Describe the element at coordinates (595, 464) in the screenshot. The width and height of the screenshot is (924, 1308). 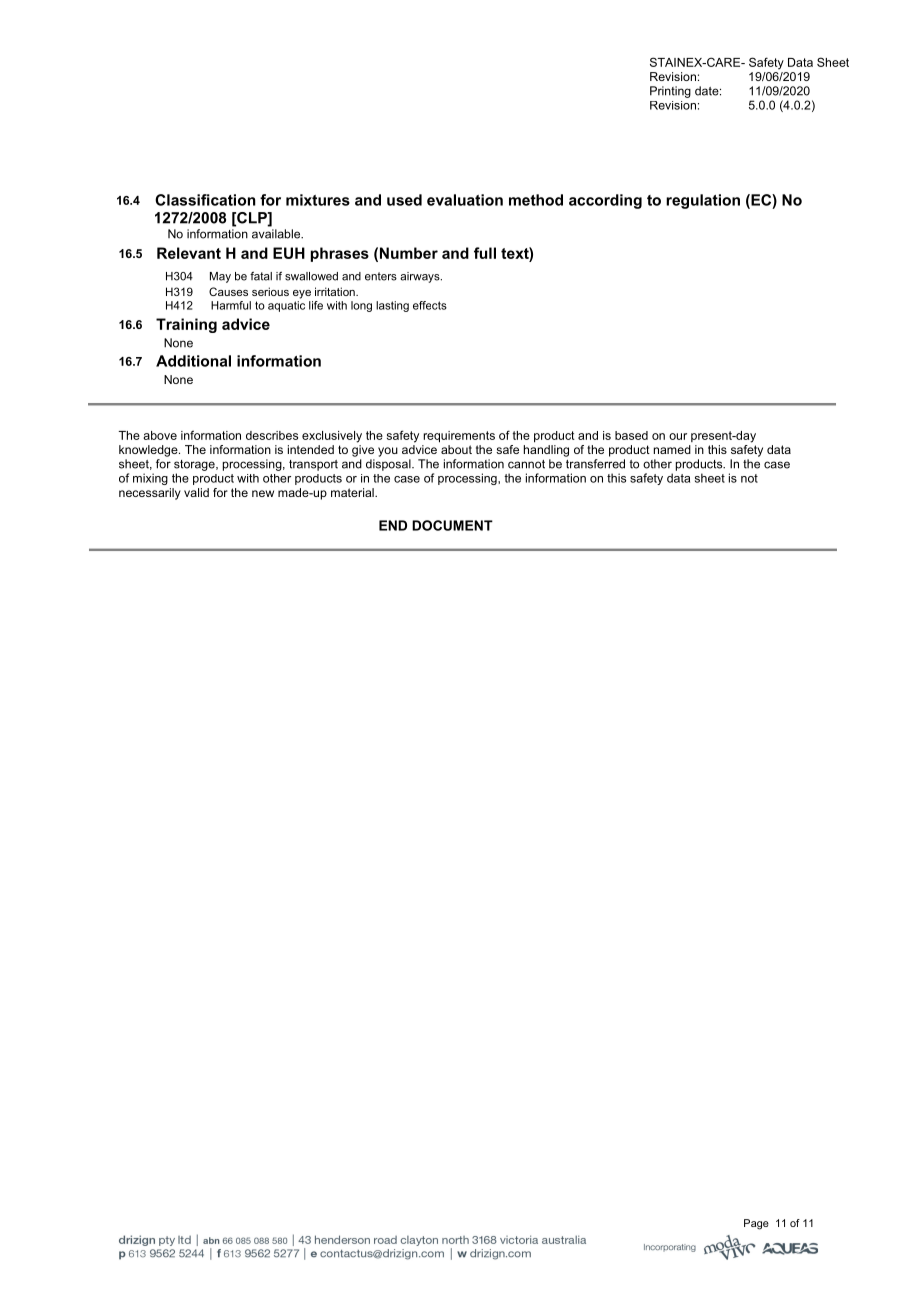
I see `transferred` at that location.
